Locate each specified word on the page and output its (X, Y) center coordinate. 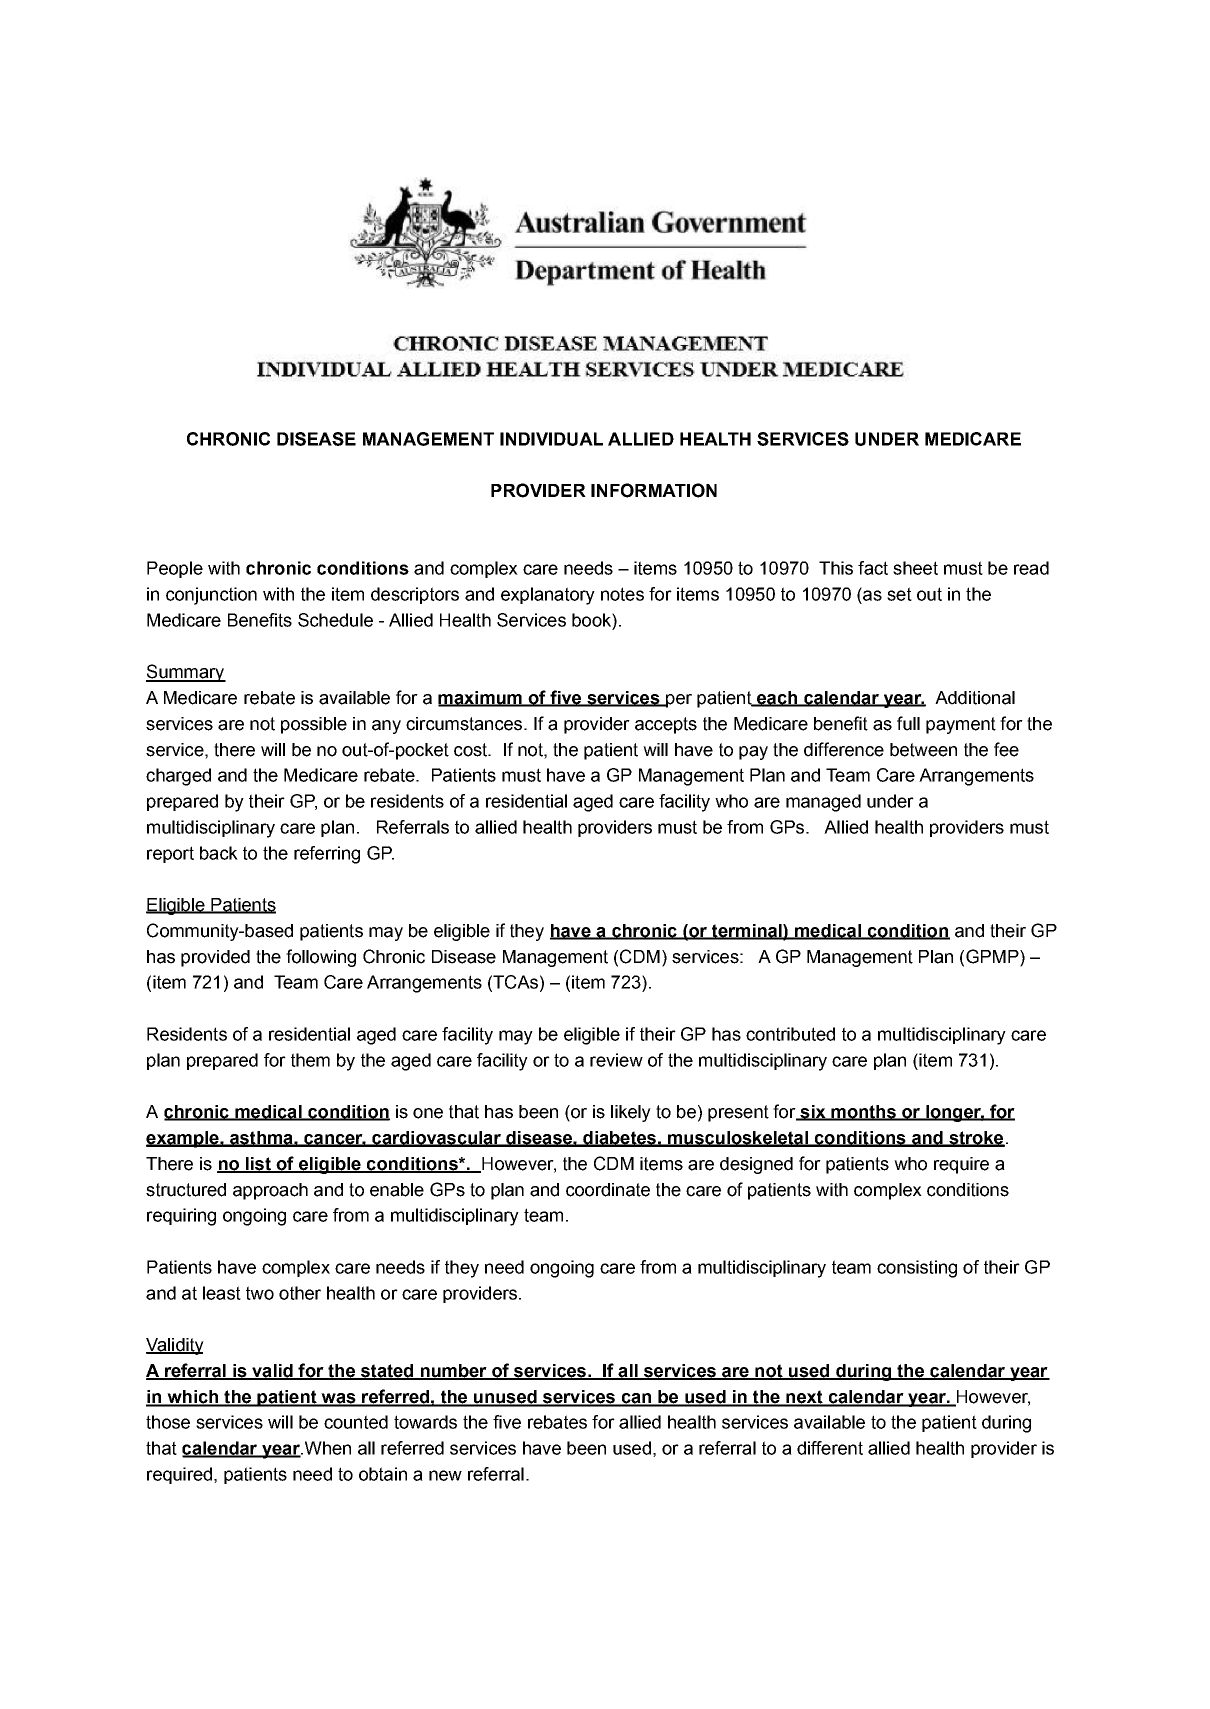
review (616, 1060)
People (175, 569)
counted (356, 1422)
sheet (915, 568)
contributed (790, 1034)
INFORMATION (654, 490)
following (321, 958)
